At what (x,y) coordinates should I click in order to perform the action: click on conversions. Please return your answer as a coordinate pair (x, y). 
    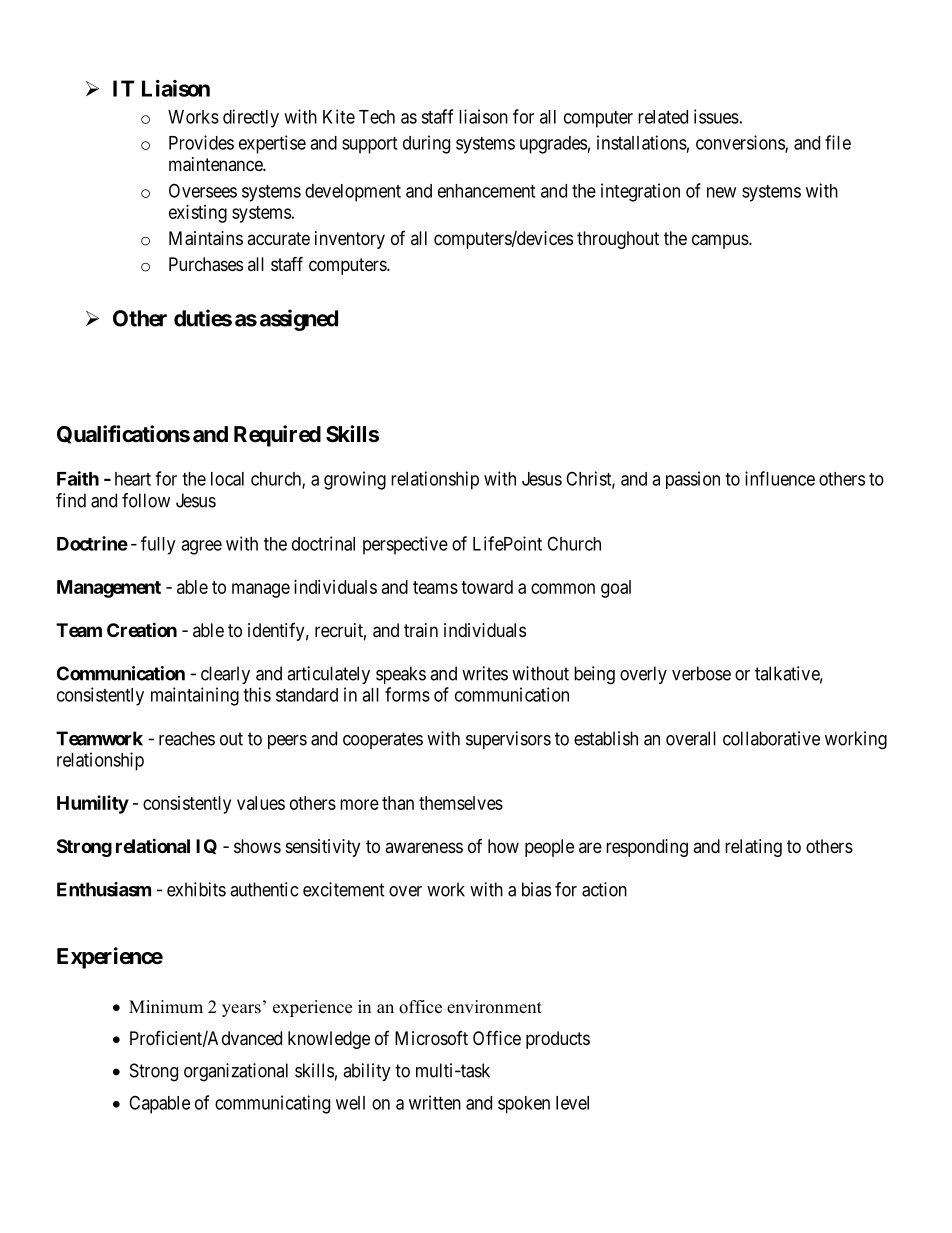
    Looking at the image, I should click on (741, 143).
